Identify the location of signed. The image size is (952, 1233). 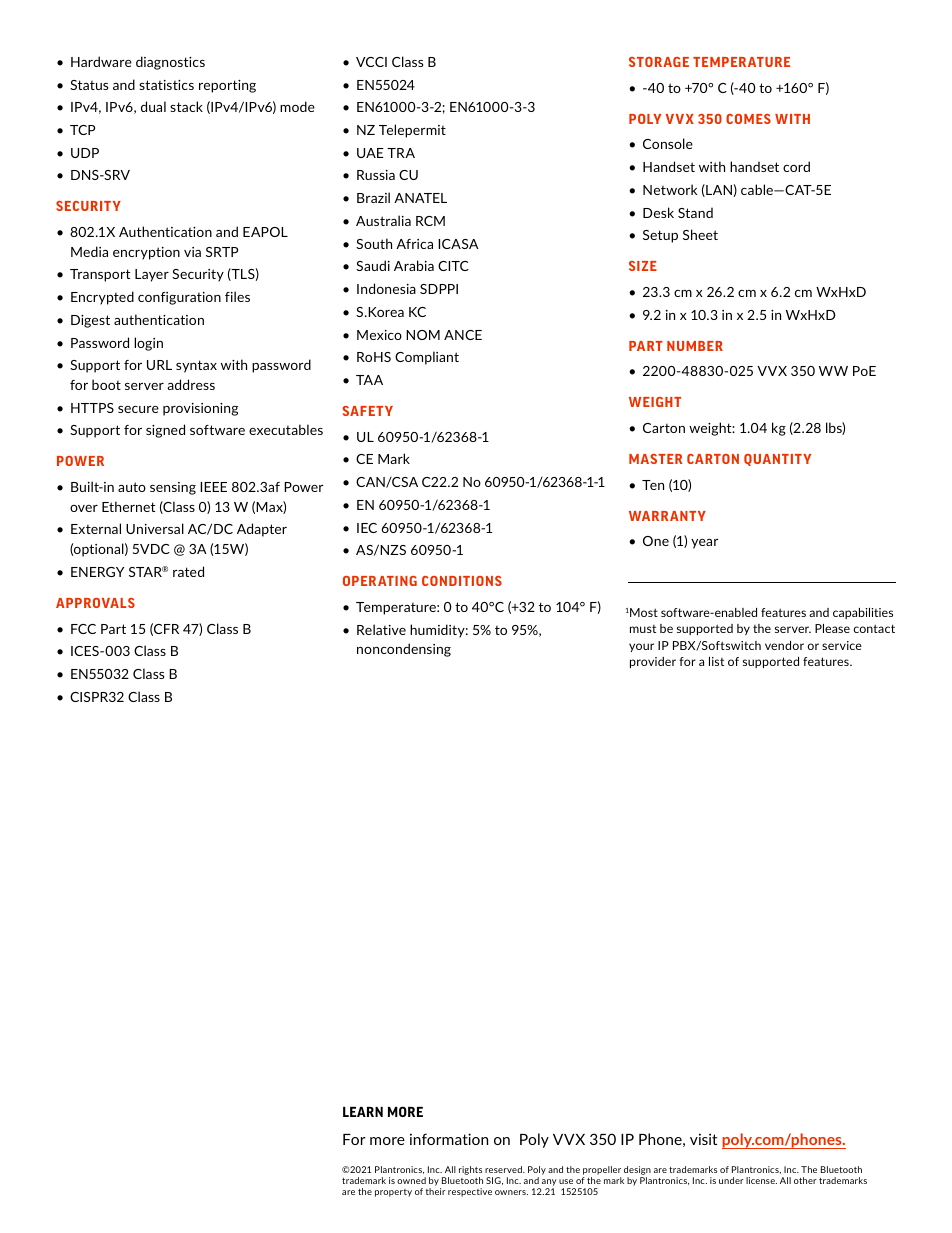
(165, 431).
